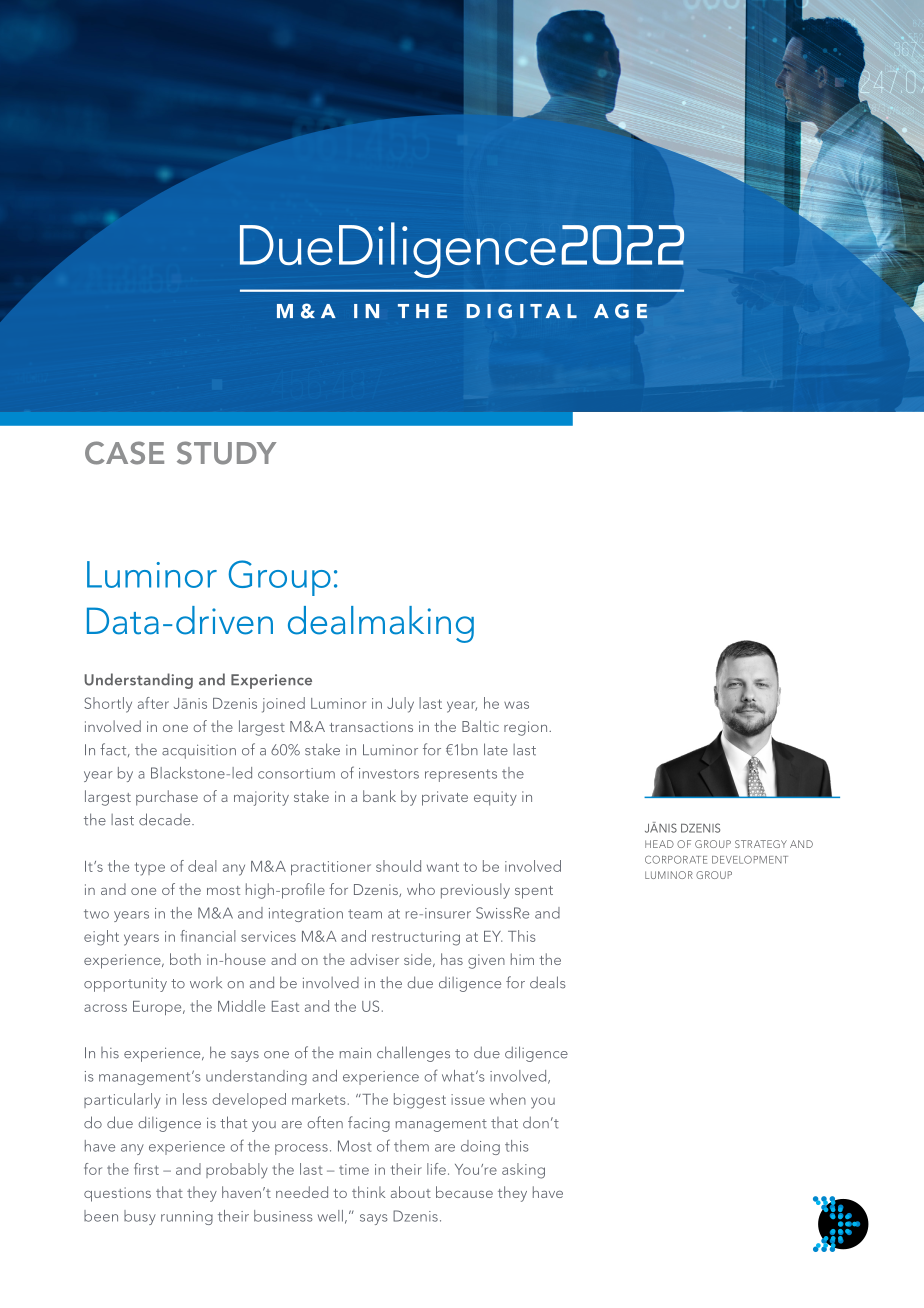 Image resolution: width=924 pixels, height=1308 pixels. Describe the element at coordinates (413, 1054) in the image. I see `challenges` at that location.
